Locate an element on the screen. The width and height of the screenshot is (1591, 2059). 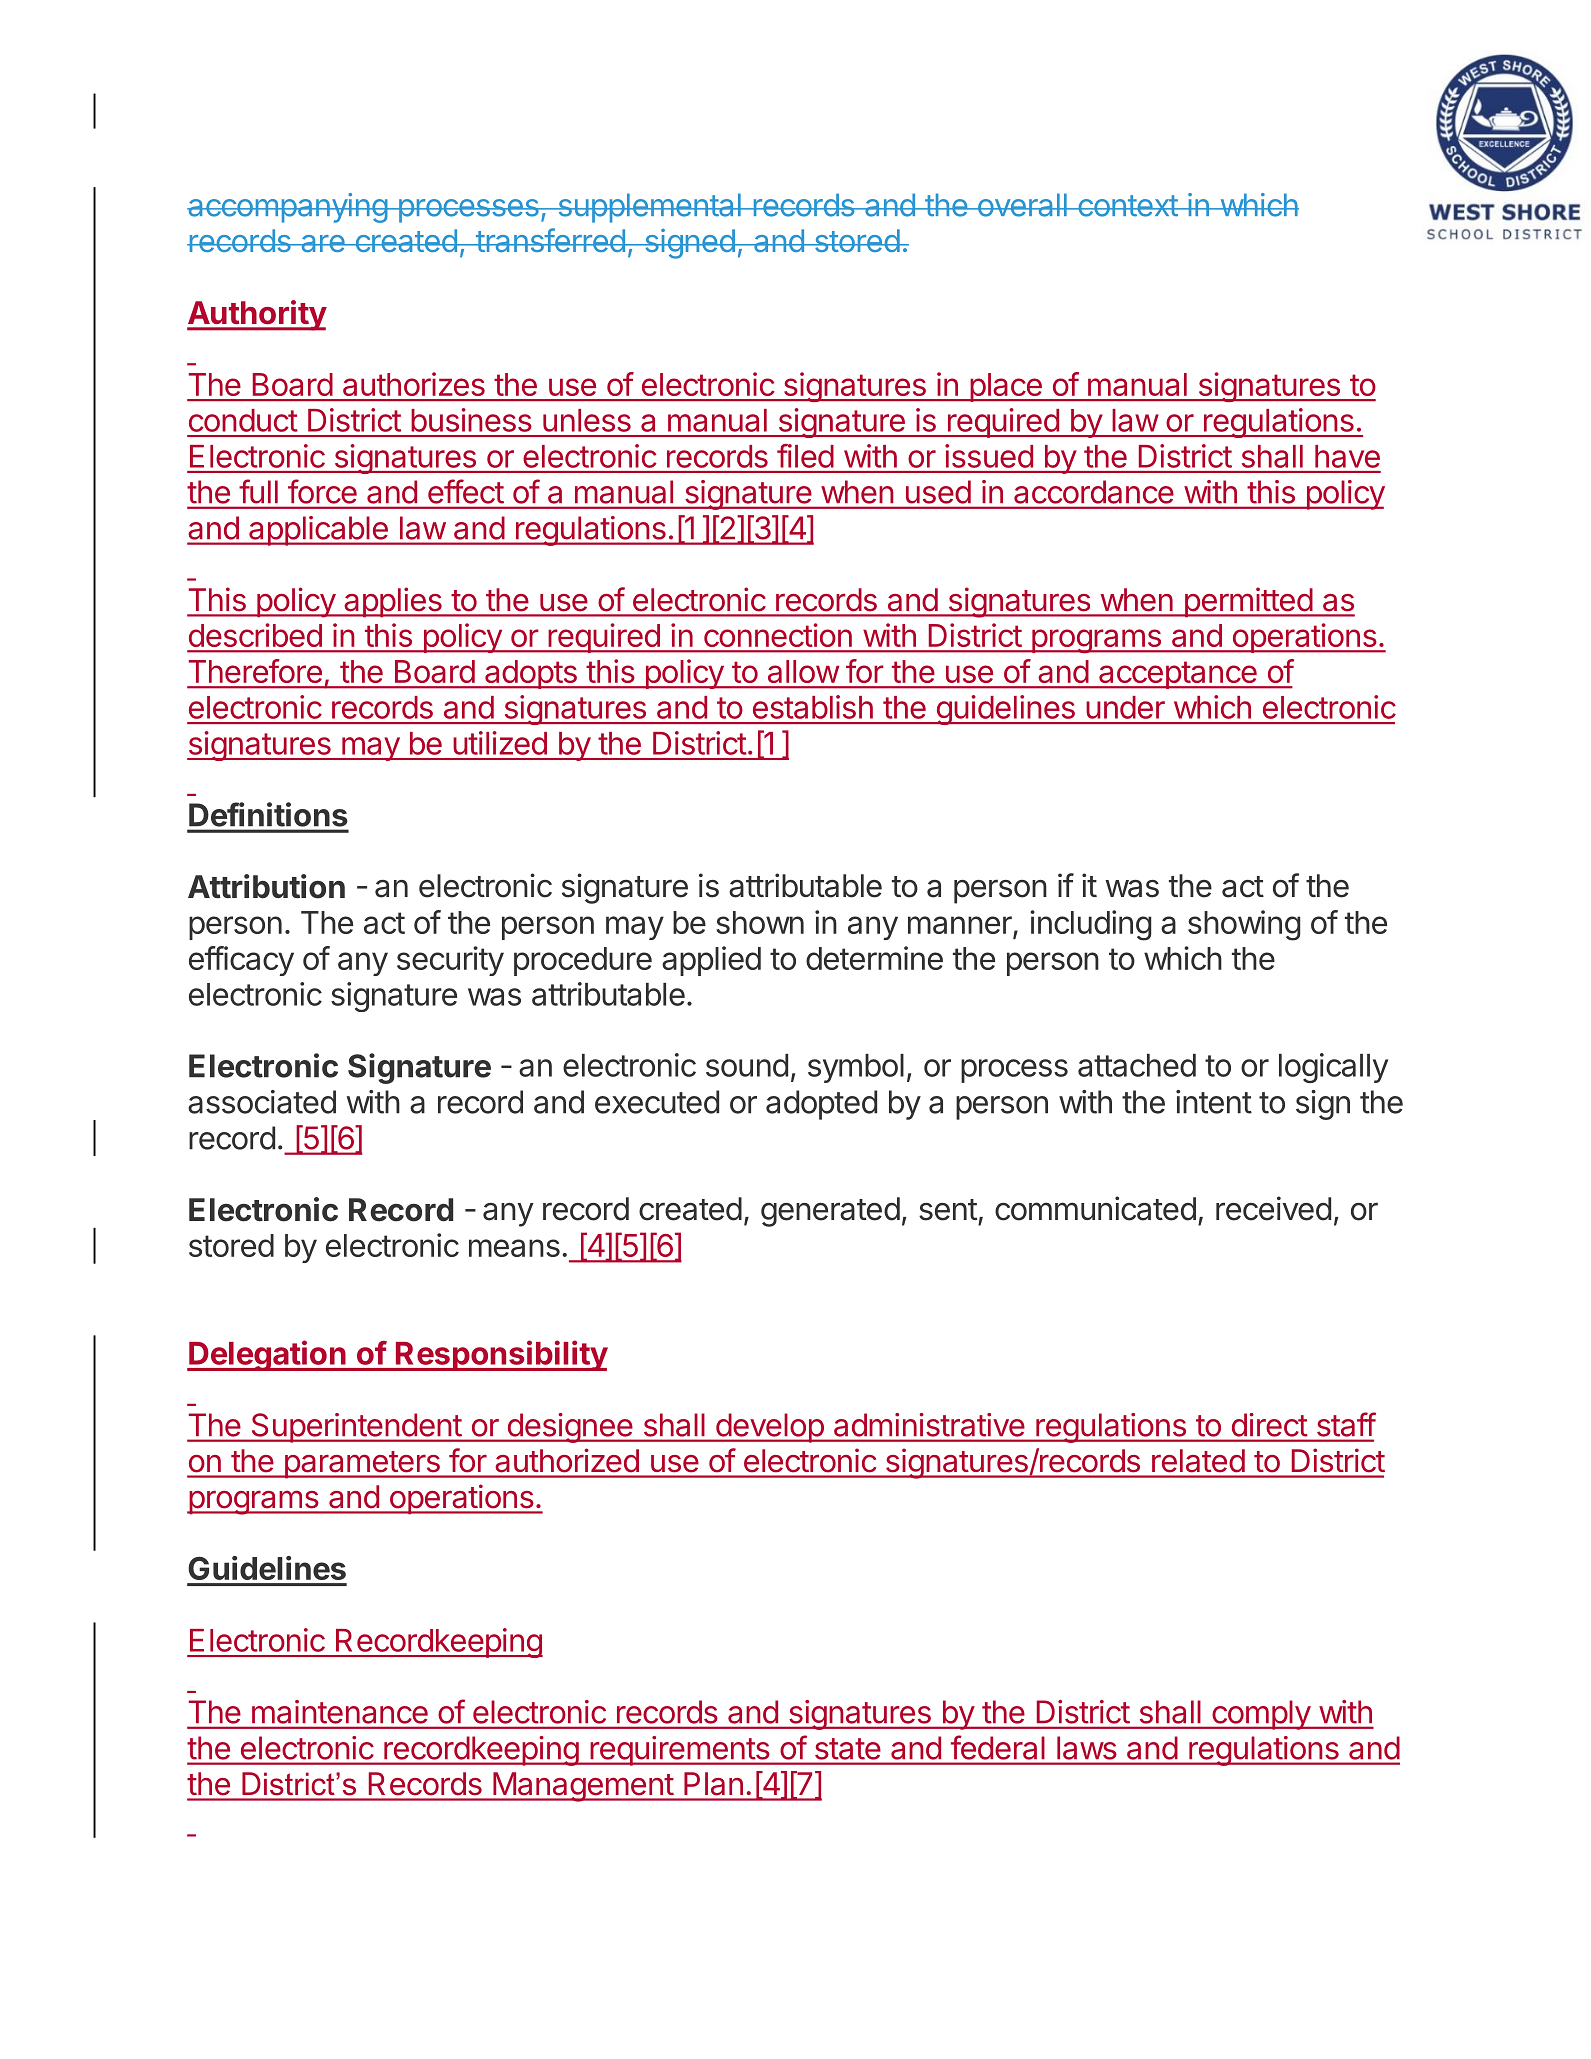
supplemental is located at coordinates (649, 208).
